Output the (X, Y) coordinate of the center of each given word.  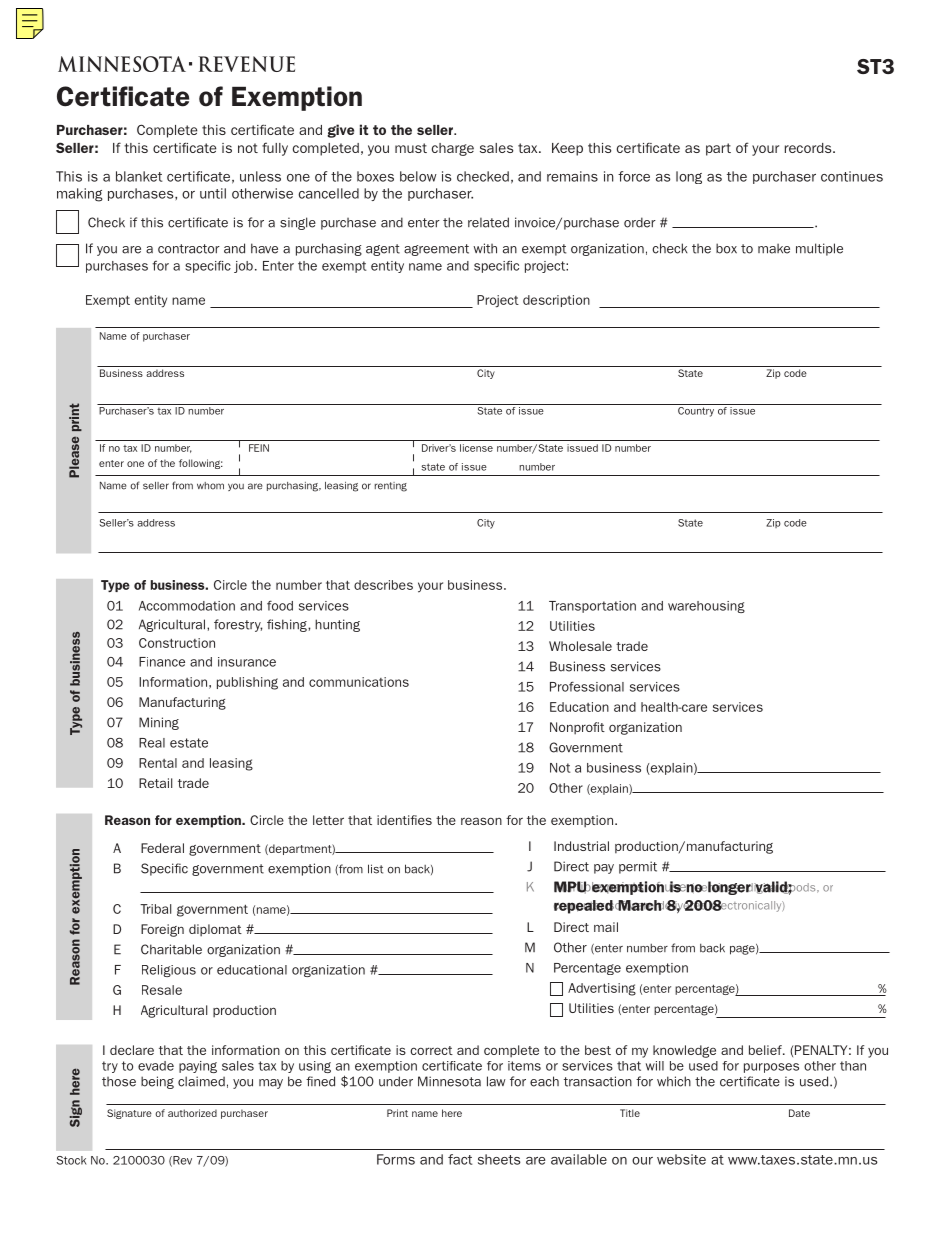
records (809, 148)
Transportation (592, 607)
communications (359, 682)
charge (453, 149)
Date (799, 1113)
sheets (499, 1159)
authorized (192, 1113)
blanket (139, 176)
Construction (177, 643)
